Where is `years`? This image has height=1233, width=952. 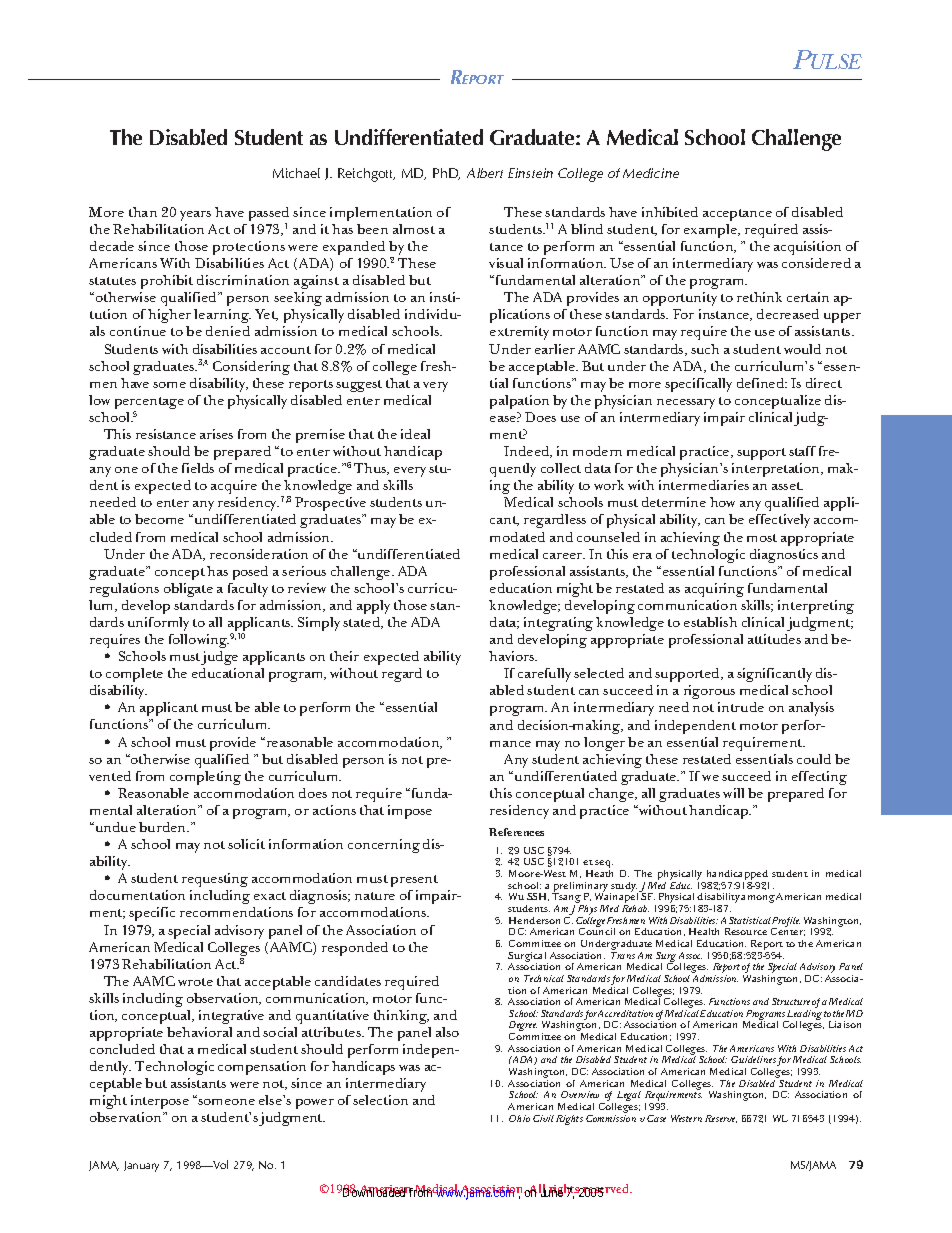 years is located at coordinates (195, 216).
